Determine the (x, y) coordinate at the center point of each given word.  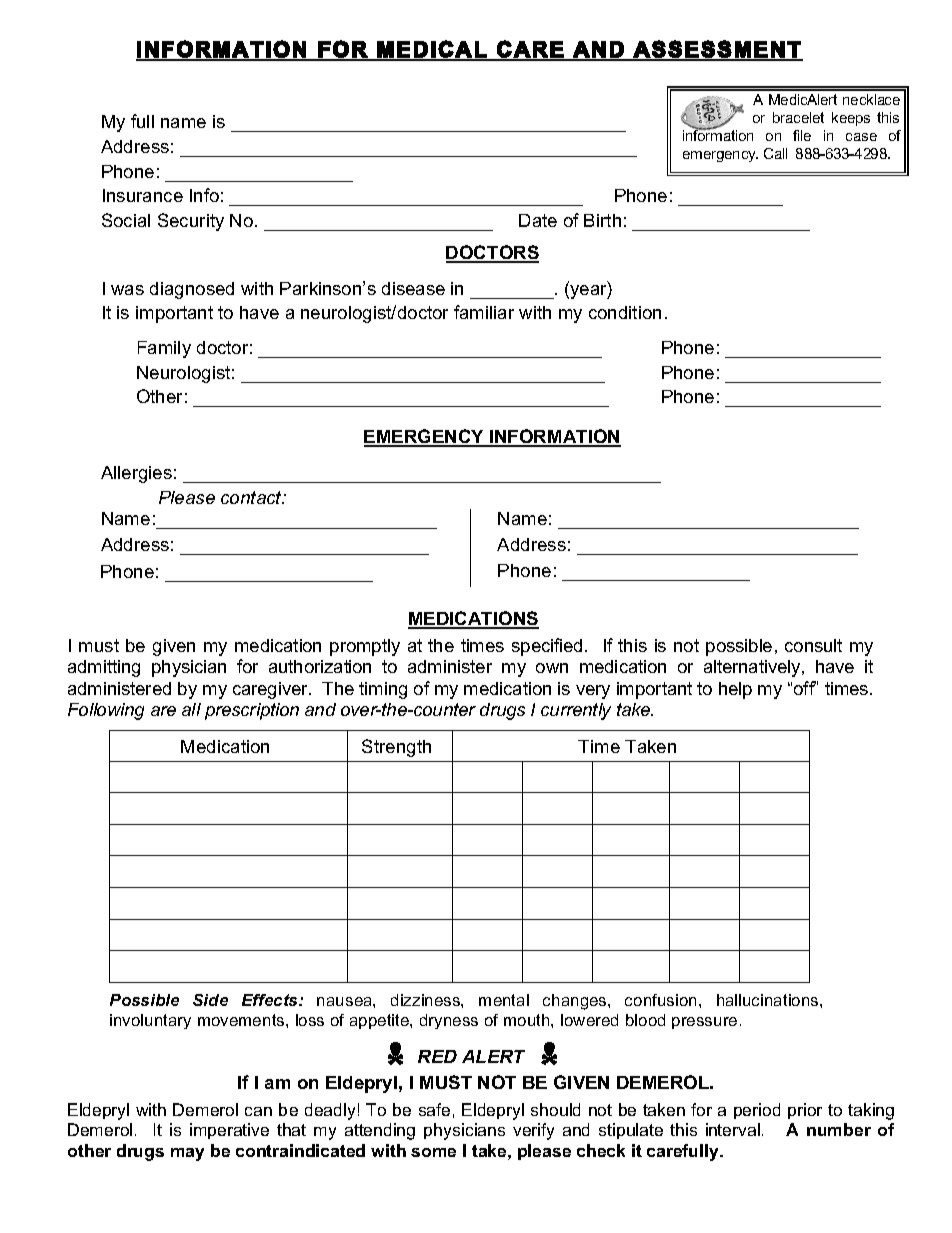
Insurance (143, 195)
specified (547, 647)
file (802, 135)
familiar (484, 312)
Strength (396, 748)
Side (210, 1000)
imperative (229, 1131)
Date (538, 220)
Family (164, 349)
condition (625, 312)
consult (813, 645)
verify (533, 1131)
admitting (104, 668)
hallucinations (769, 1000)
